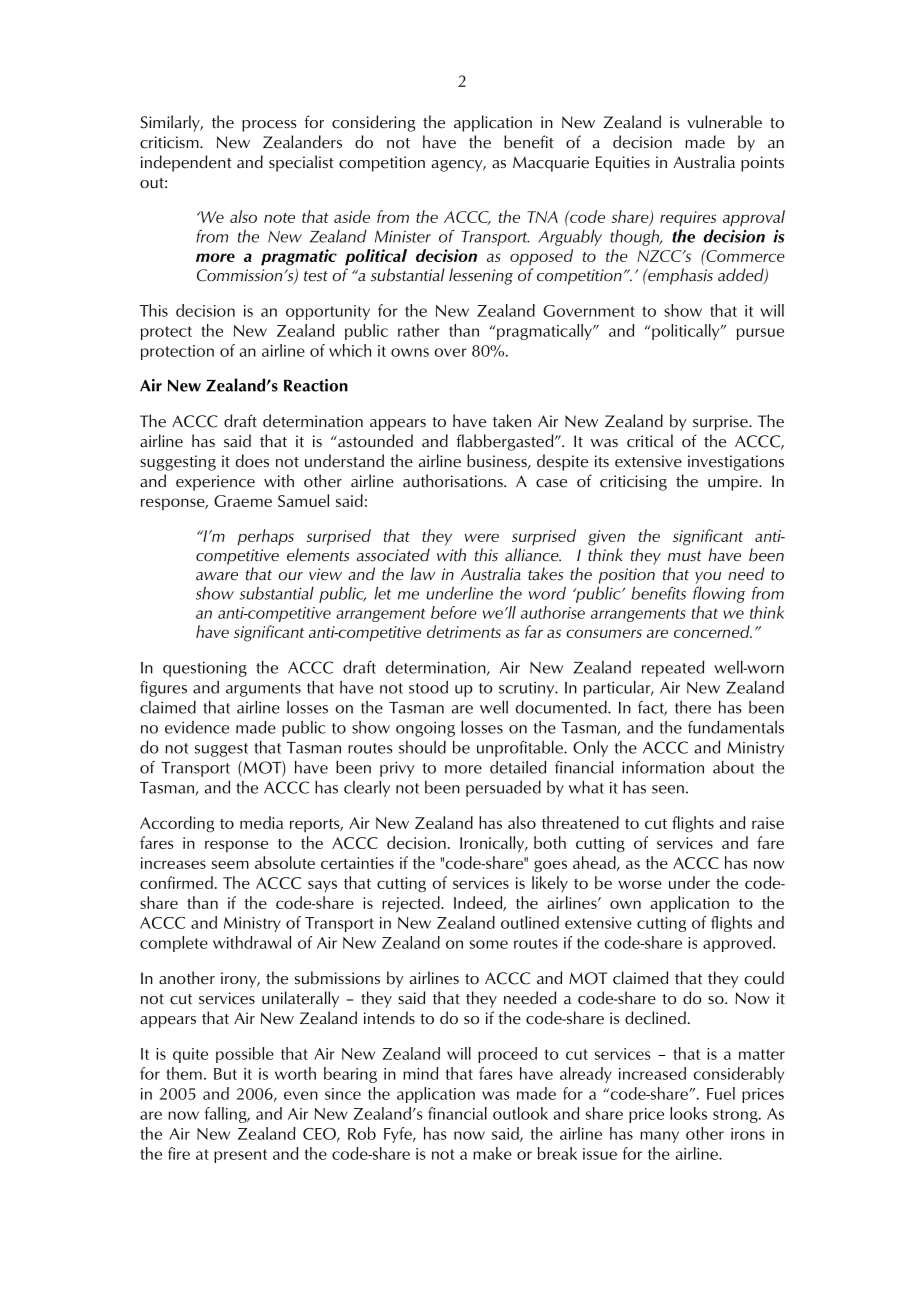 The height and width of the screenshot is (1308, 924). What do you see at coordinates (506, 442) in the screenshot?
I see `flabbergasted` at bounding box center [506, 442].
